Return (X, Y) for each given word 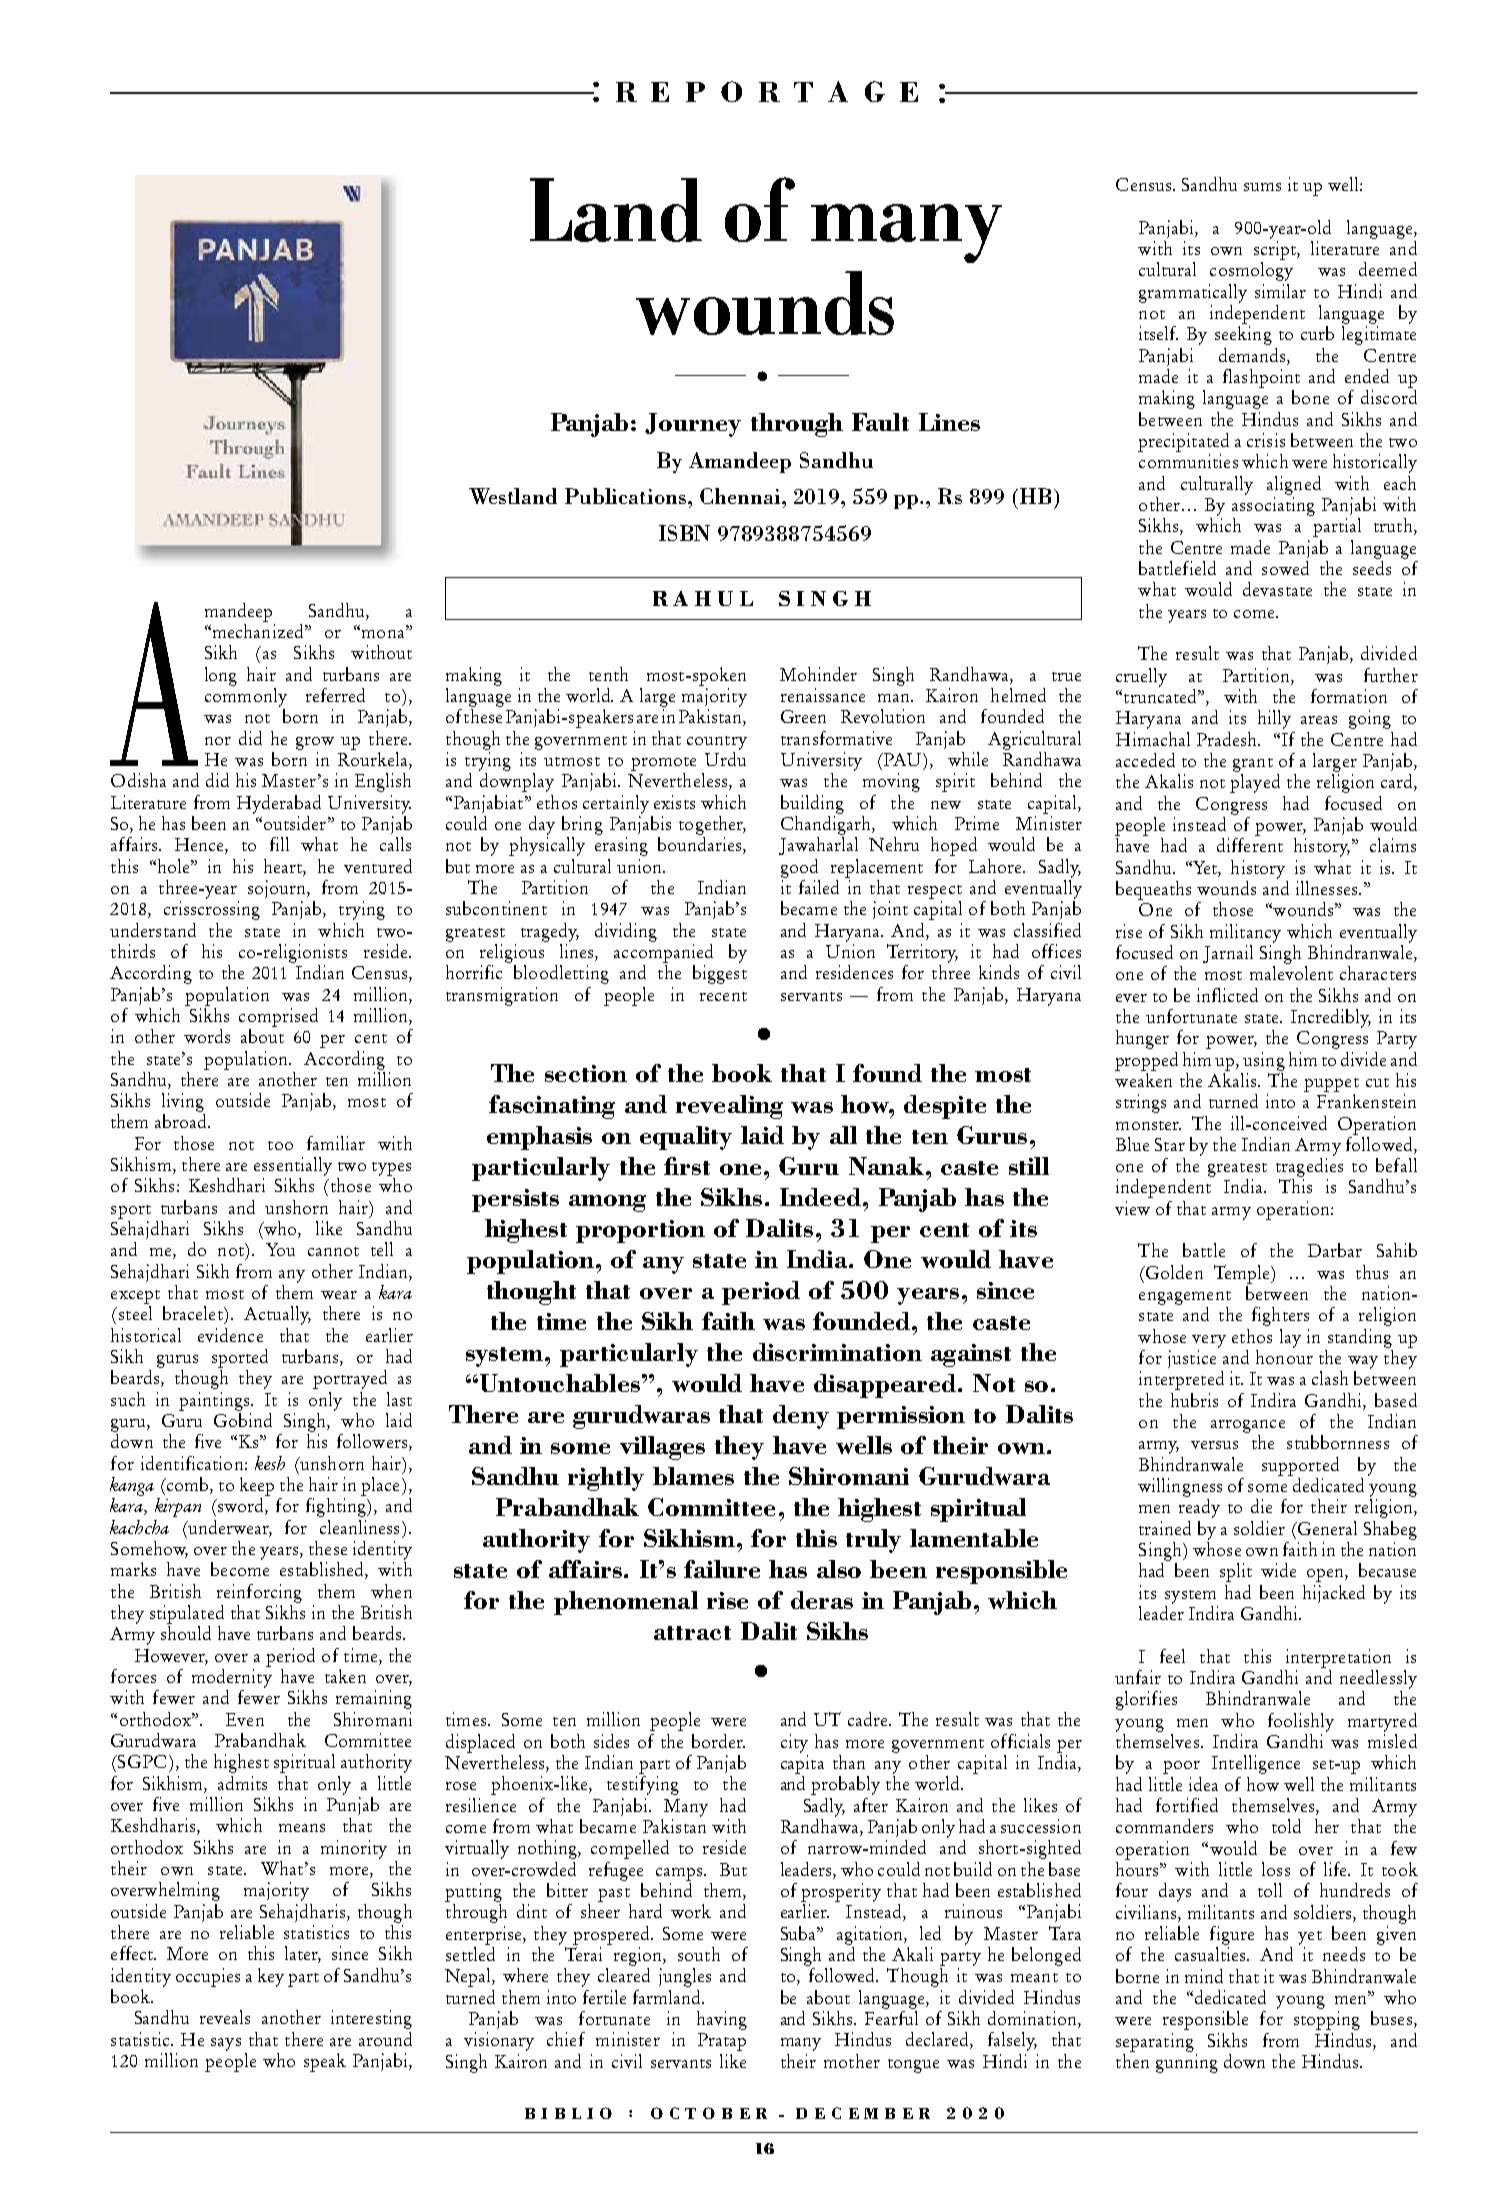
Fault (880, 422)
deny (801, 1417)
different (1250, 845)
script (1276, 250)
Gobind (243, 1418)
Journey (693, 425)
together (712, 825)
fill (279, 844)
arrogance (1248, 1426)
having (722, 2020)
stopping (1327, 2020)
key (271, 1977)
